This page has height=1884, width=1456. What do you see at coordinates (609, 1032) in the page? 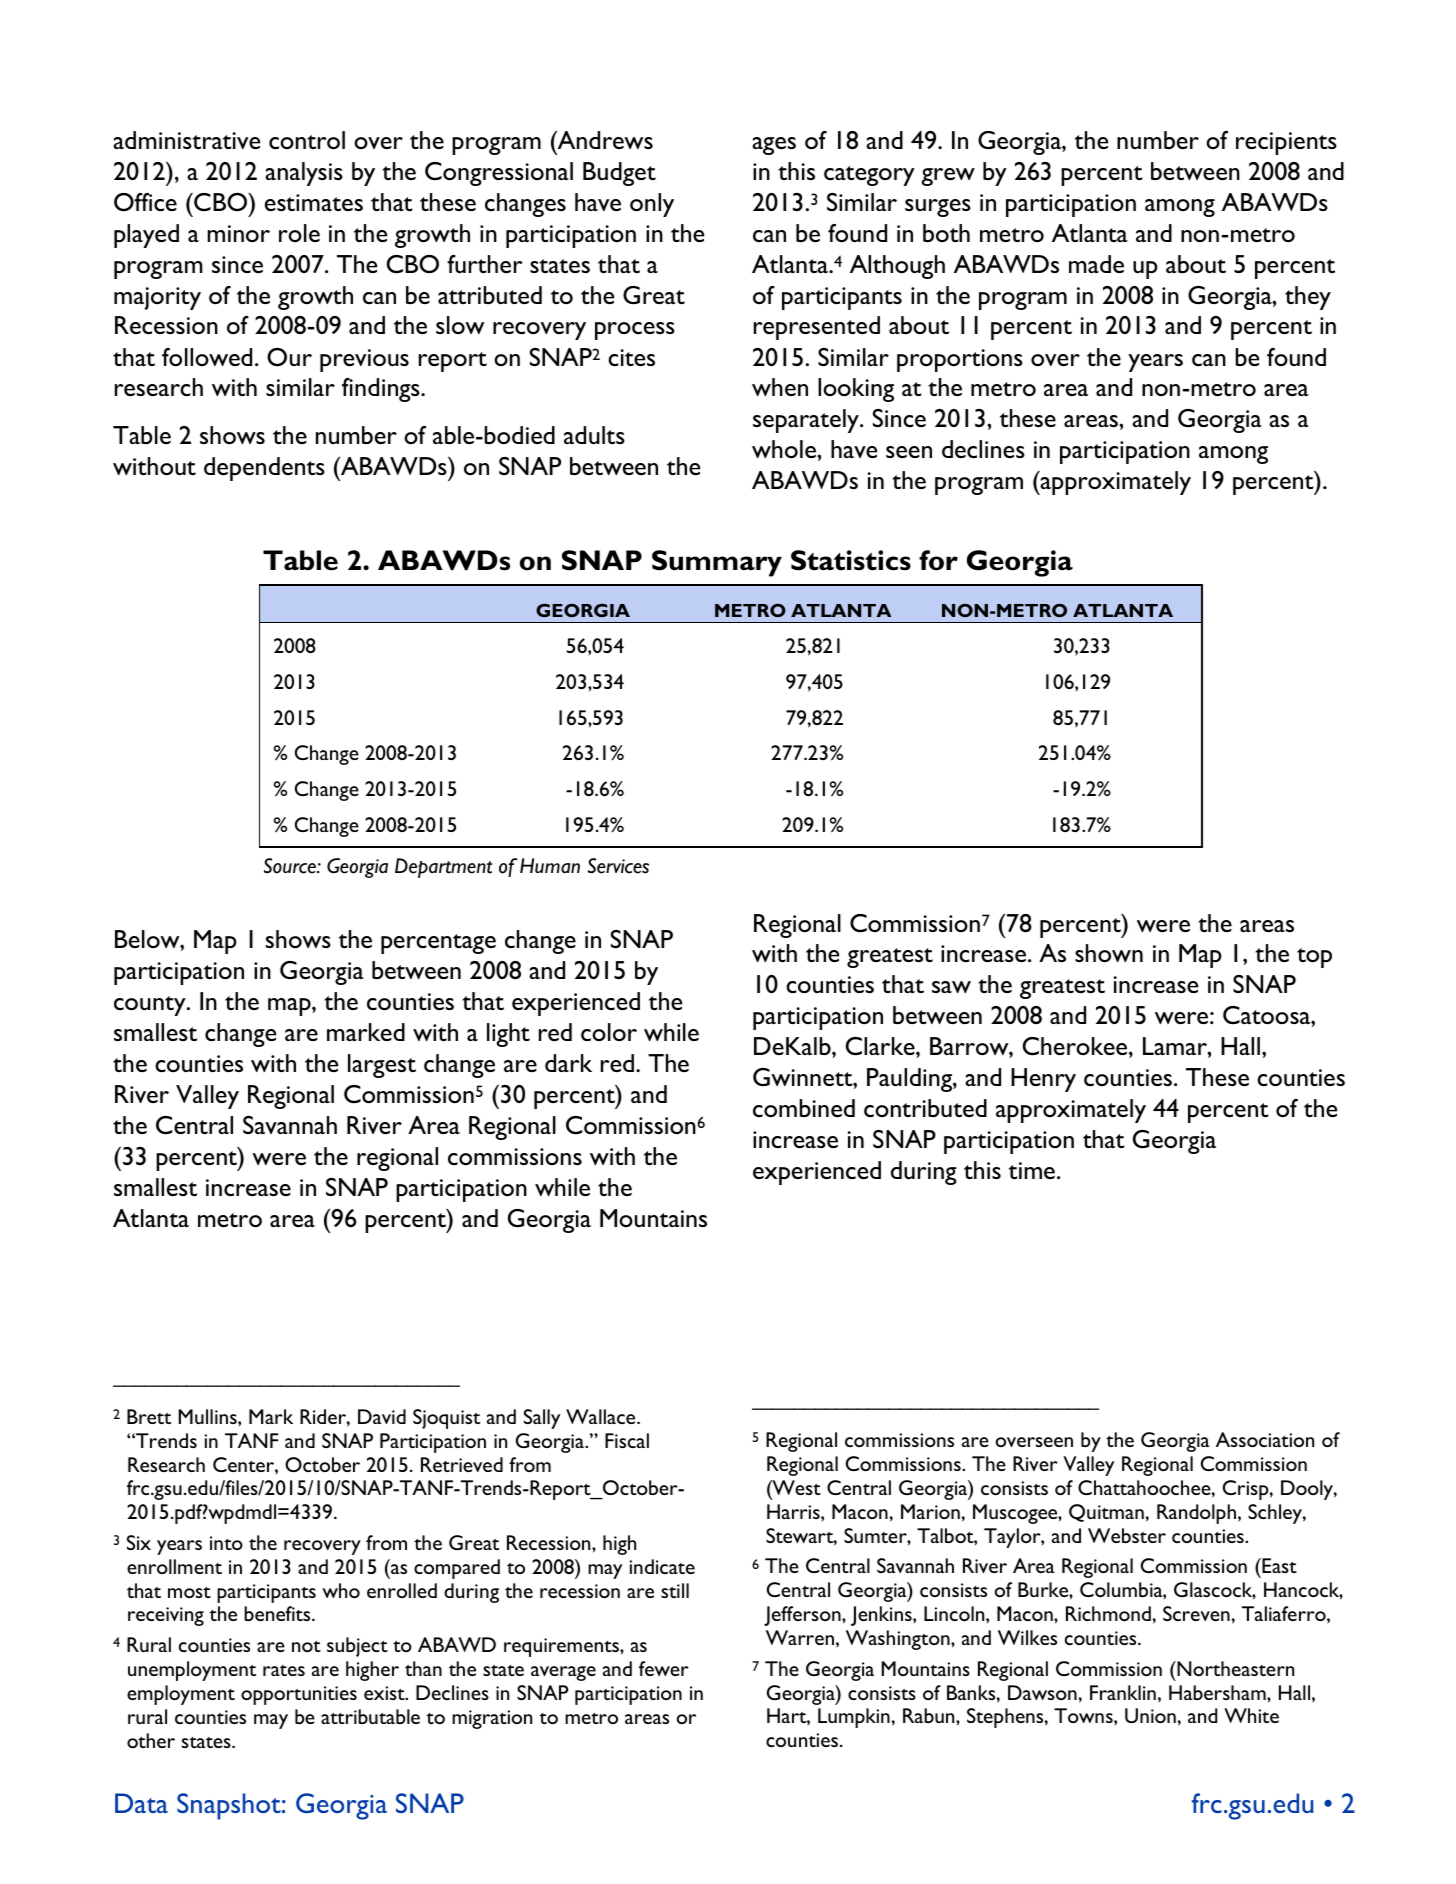
I see `color` at bounding box center [609, 1032].
